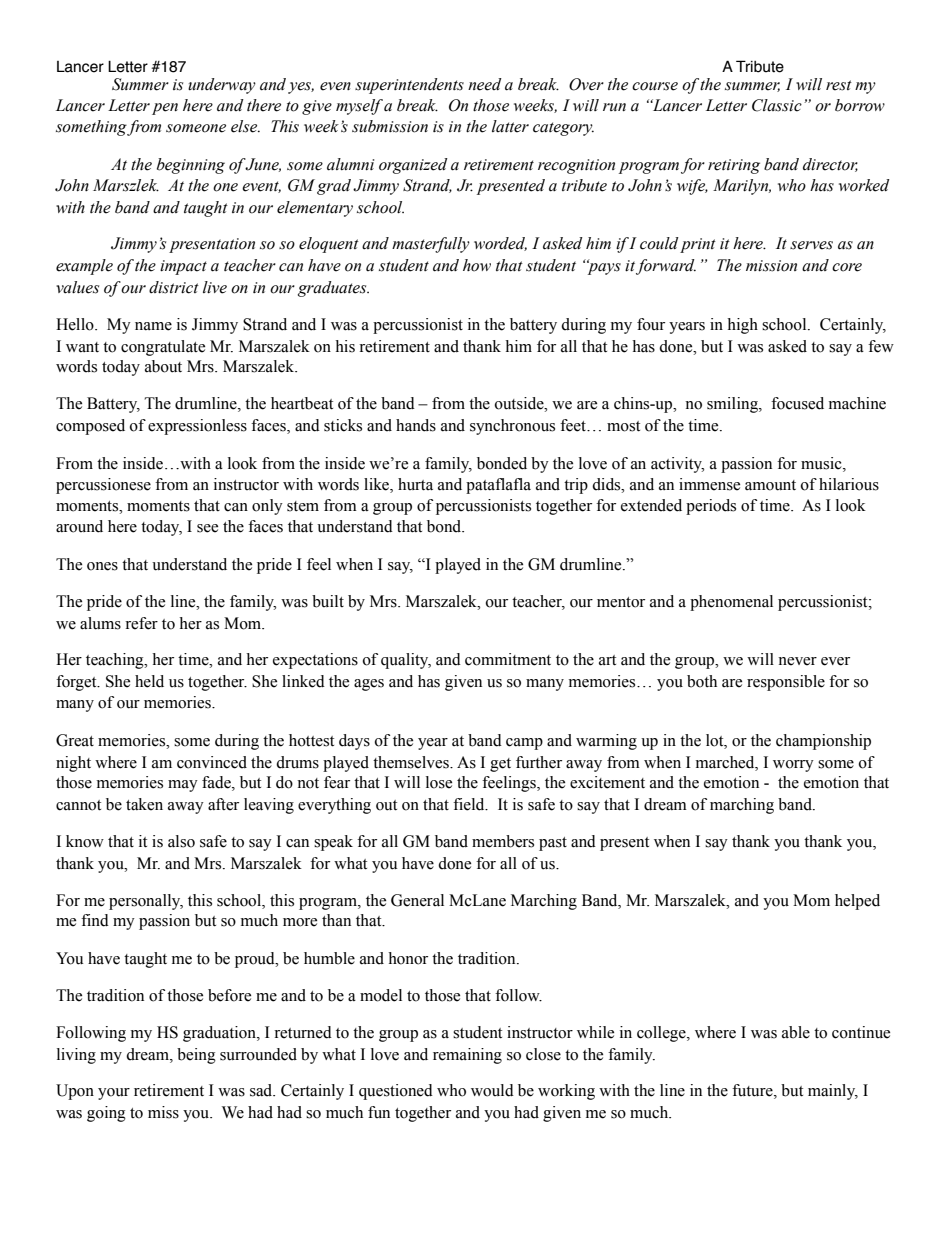  Describe the element at coordinates (510, 126) in the screenshot. I see `latter` at that location.
